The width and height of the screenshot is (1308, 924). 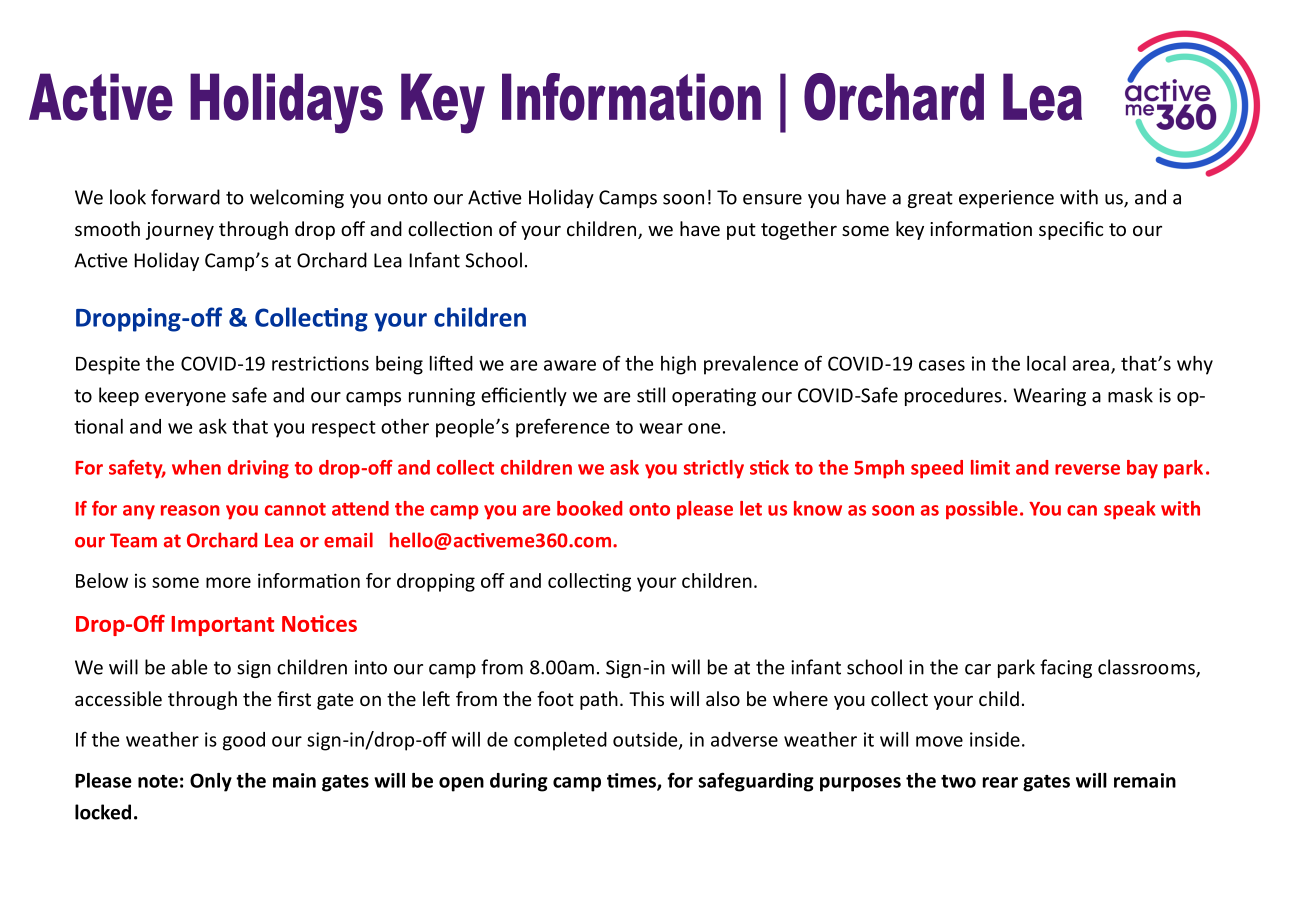 I want to click on Only, so click(x=211, y=782).
